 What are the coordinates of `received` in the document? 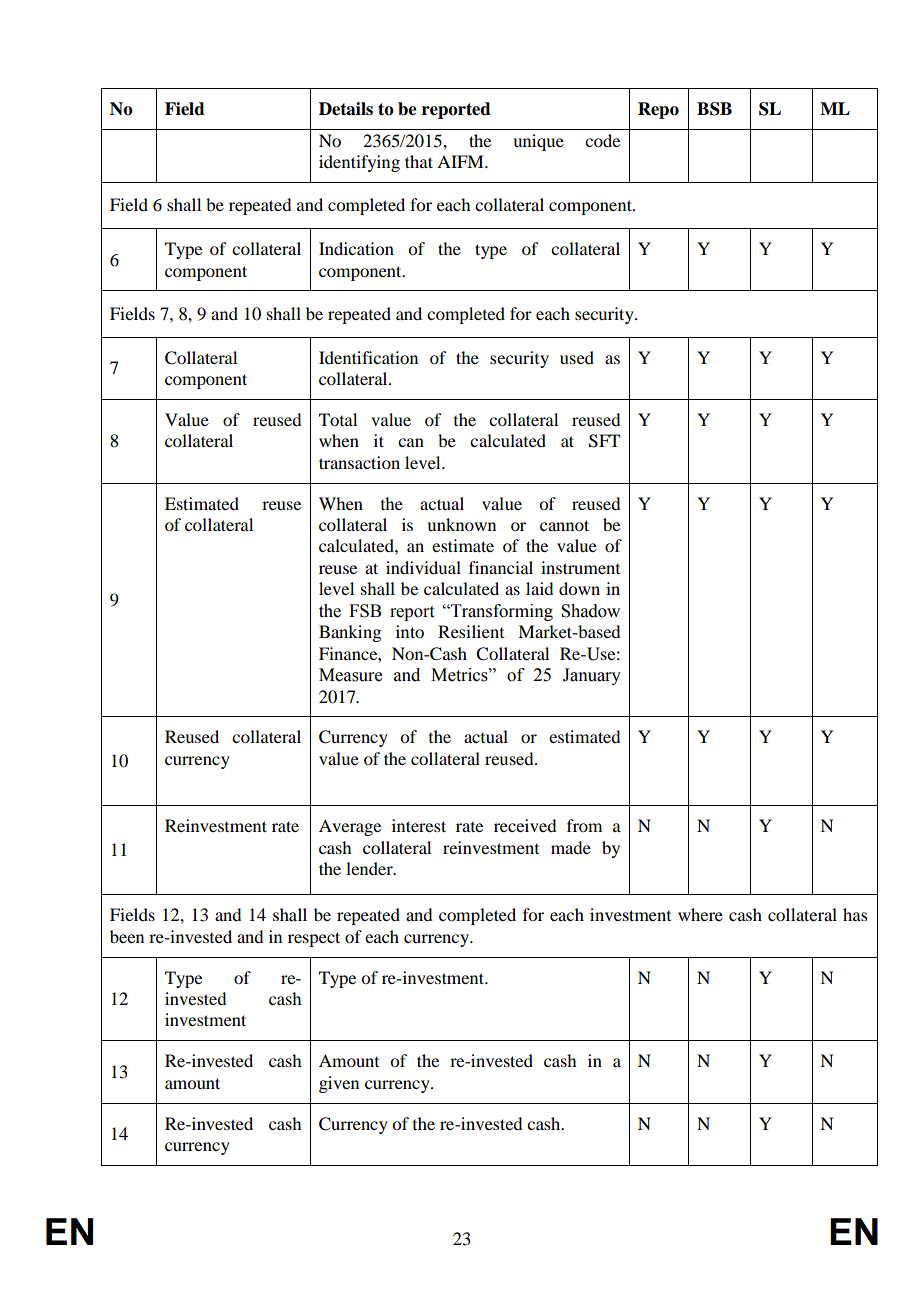 It's located at (525, 825).
